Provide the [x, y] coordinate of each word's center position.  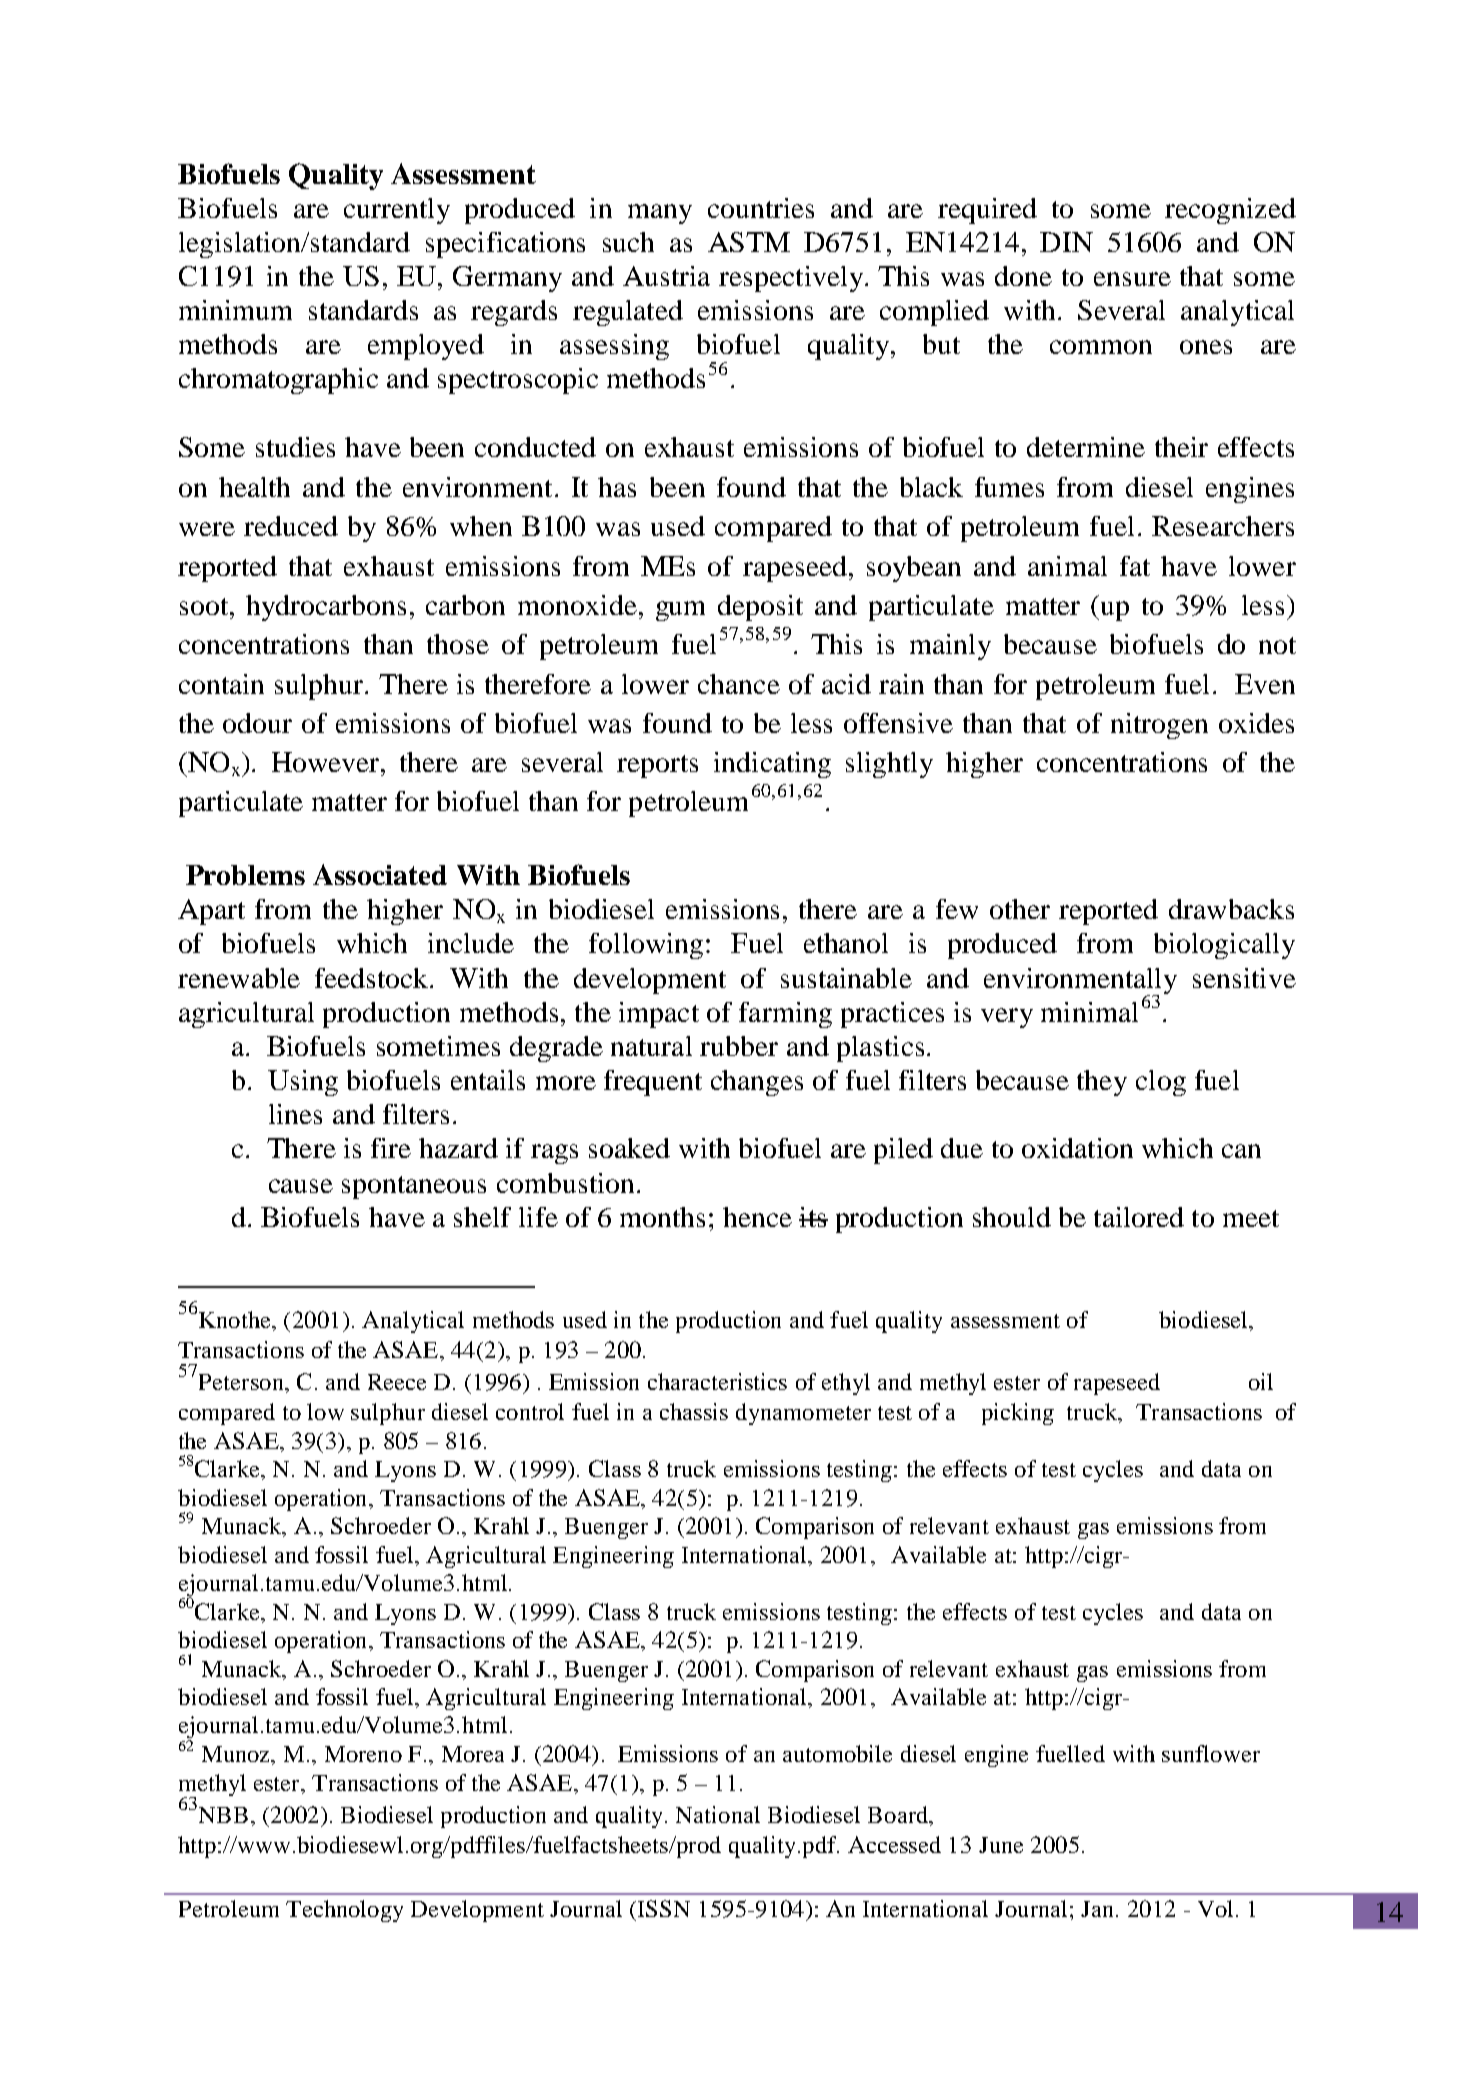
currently [397, 211]
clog [1161, 1083]
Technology [344, 1911]
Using [303, 1083]
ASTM [749, 242]
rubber [739, 1046]
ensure [1132, 279]
